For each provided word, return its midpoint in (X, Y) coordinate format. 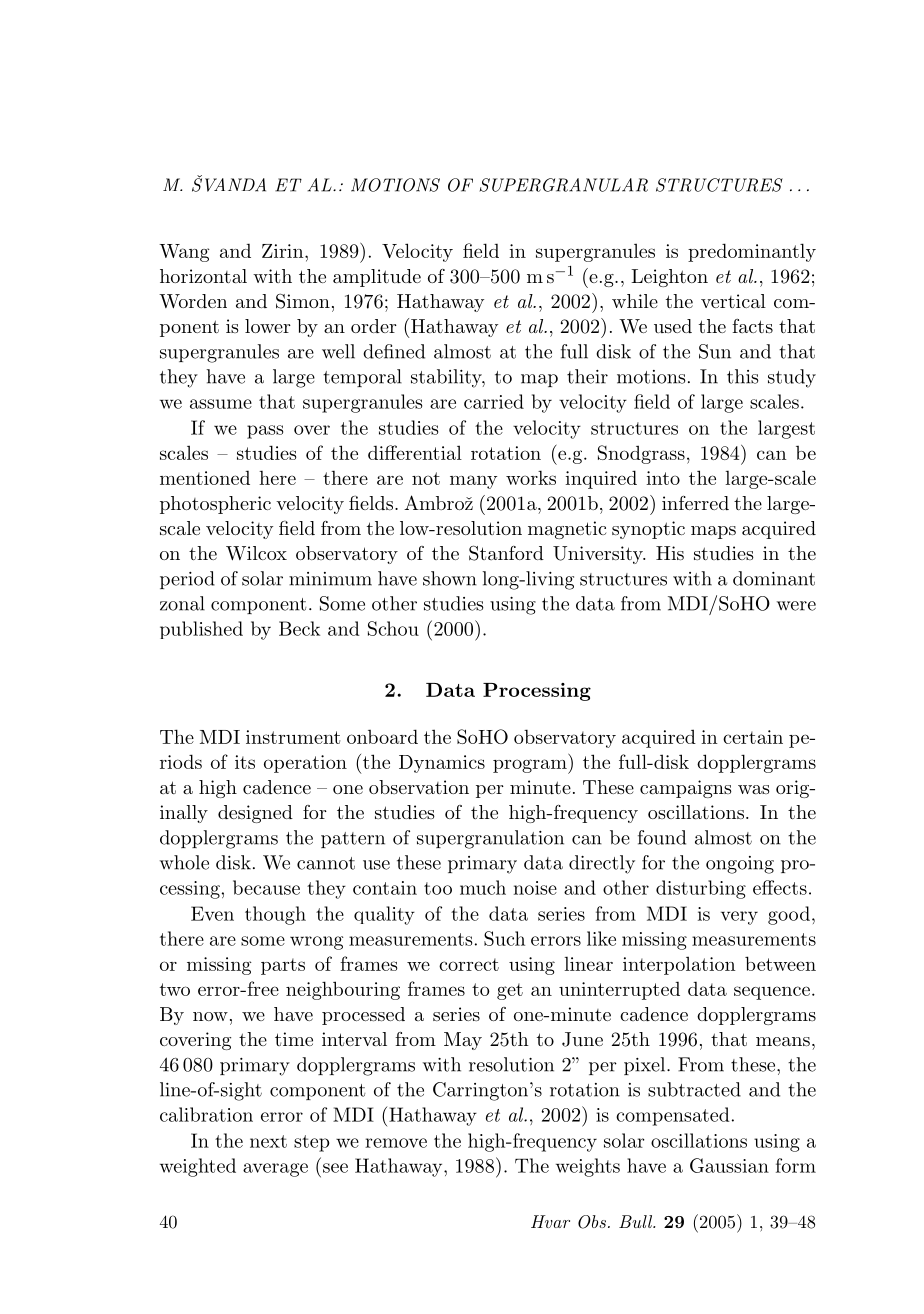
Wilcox (256, 553)
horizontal (203, 276)
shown (450, 578)
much (483, 887)
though (275, 915)
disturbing (701, 889)
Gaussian (729, 1165)
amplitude (377, 278)
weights (588, 1167)
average (275, 1170)
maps (713, 532)
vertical (733, 301)
